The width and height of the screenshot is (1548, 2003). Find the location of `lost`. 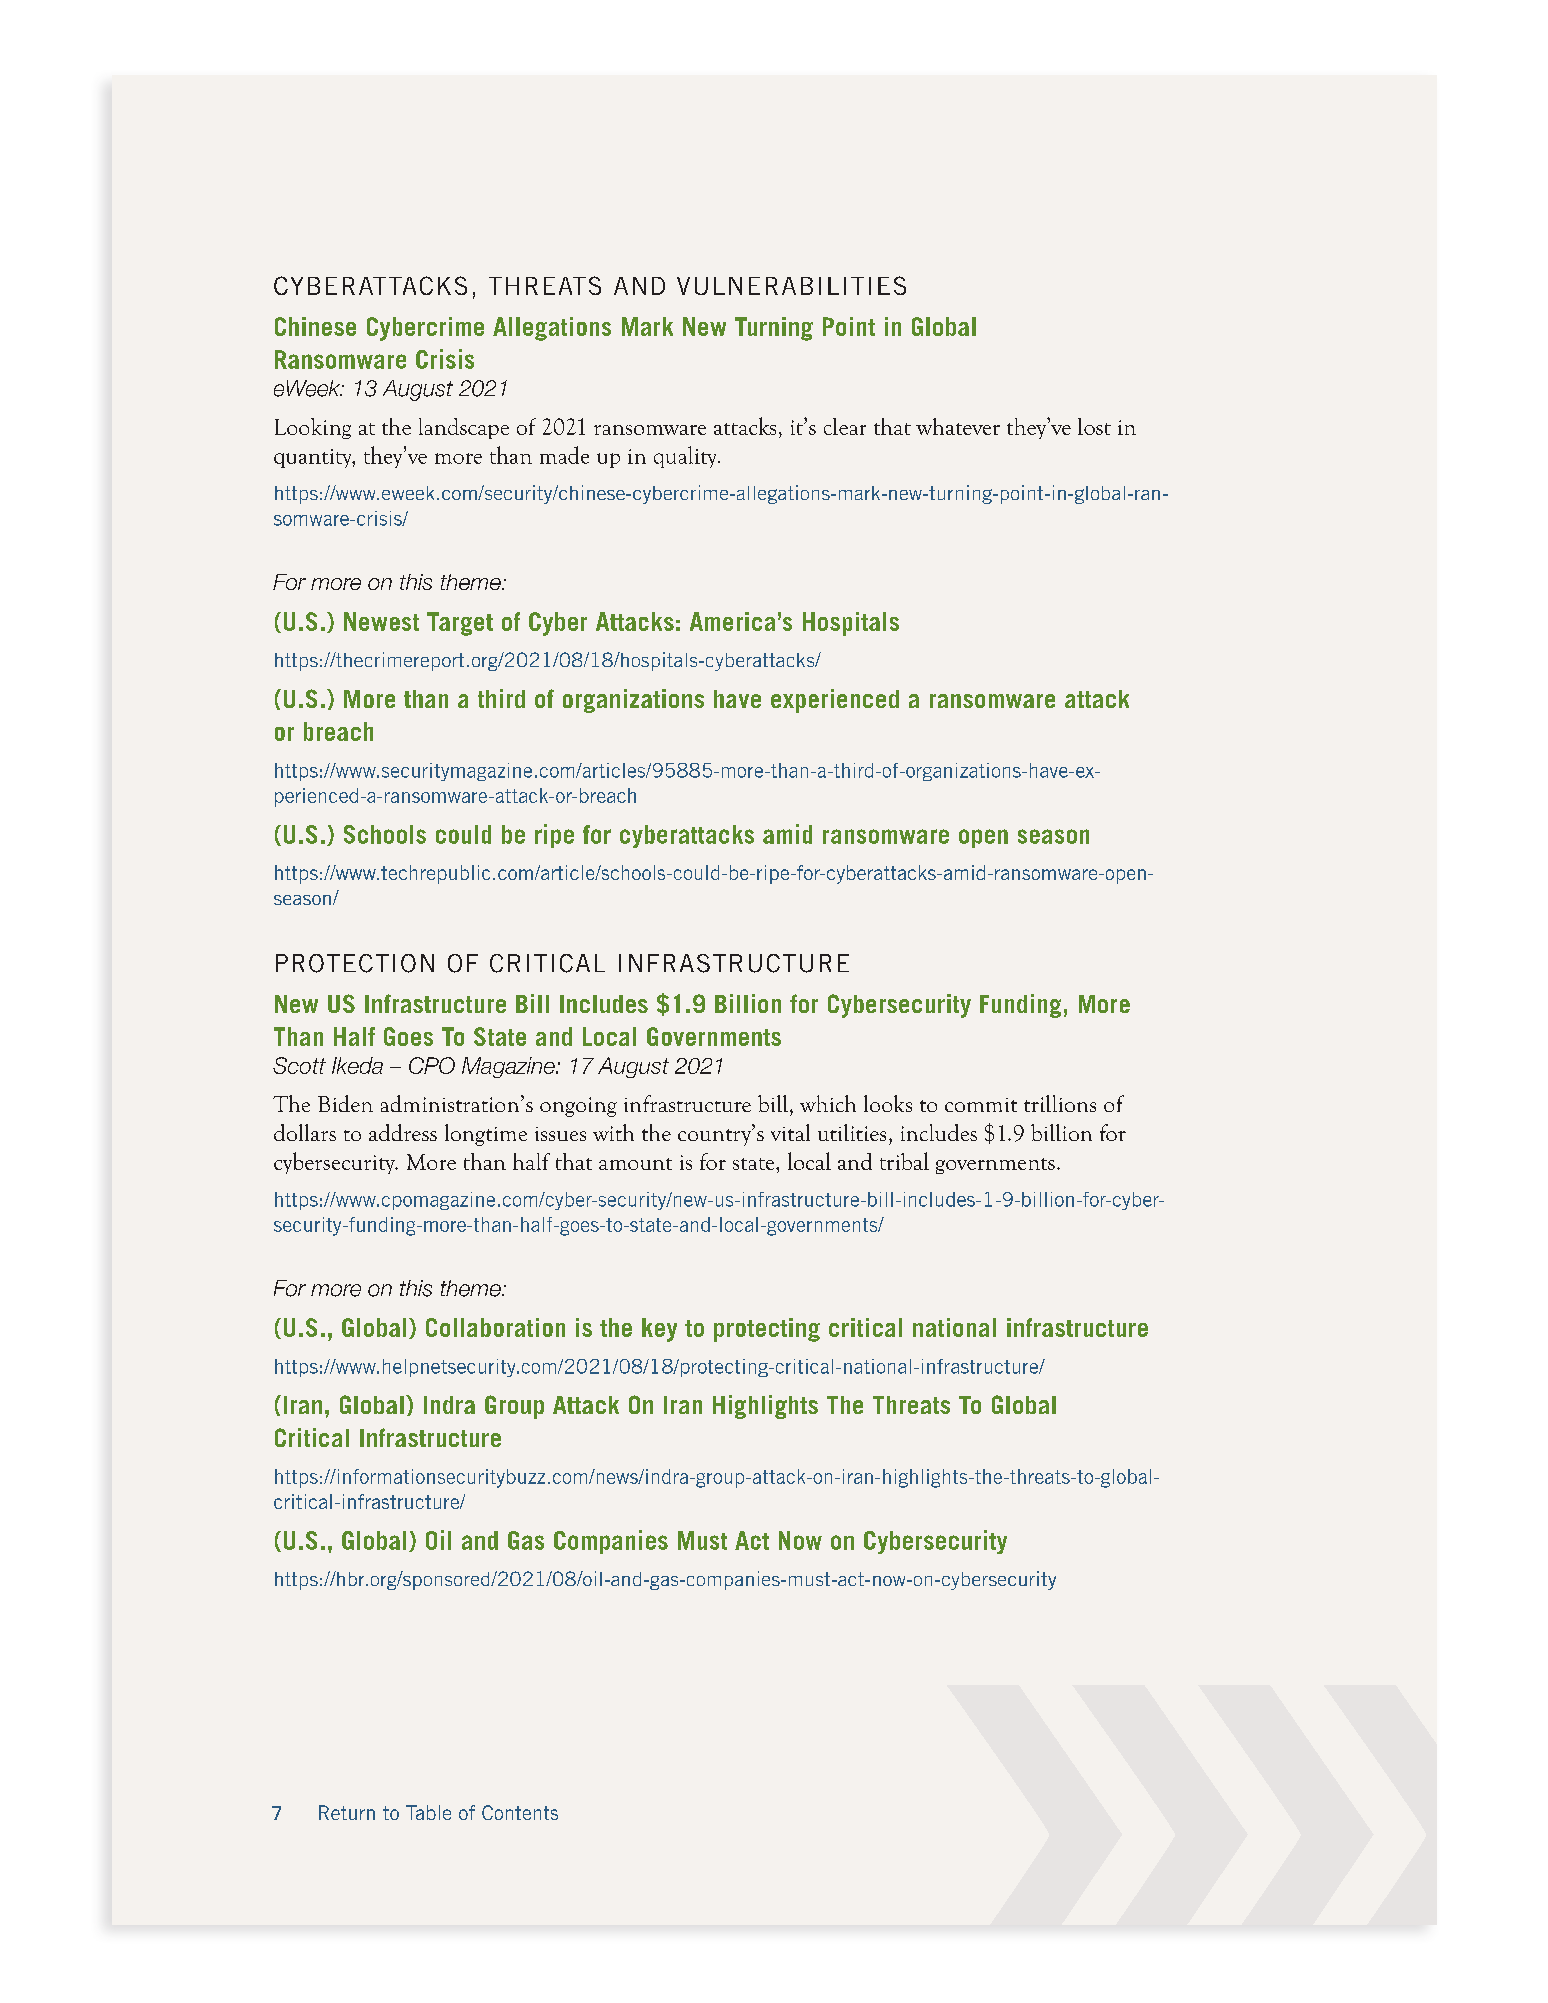

lost is located at coordinates (1094, 426).
